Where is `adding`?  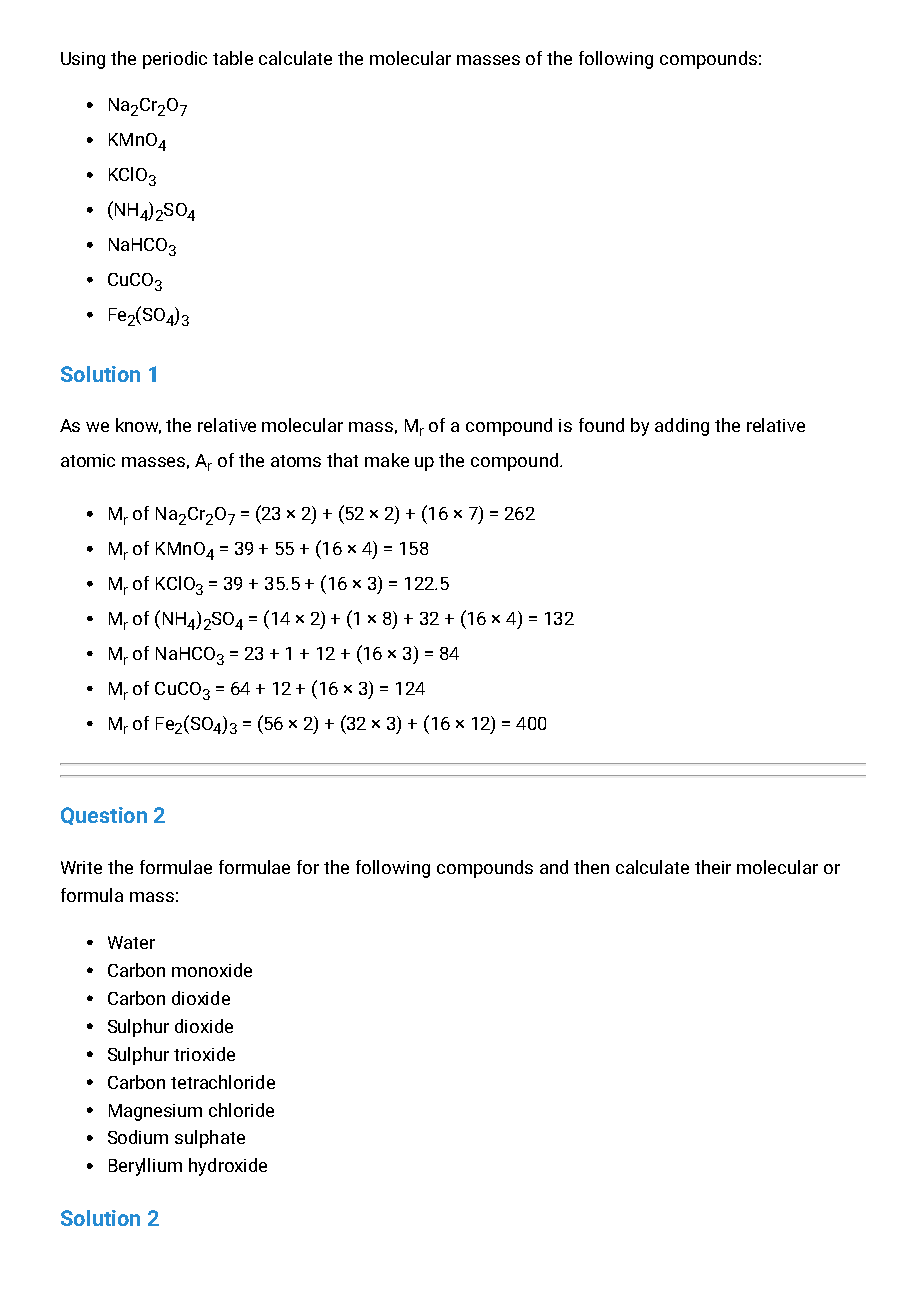
adding is located at coordinates (682, 427).
